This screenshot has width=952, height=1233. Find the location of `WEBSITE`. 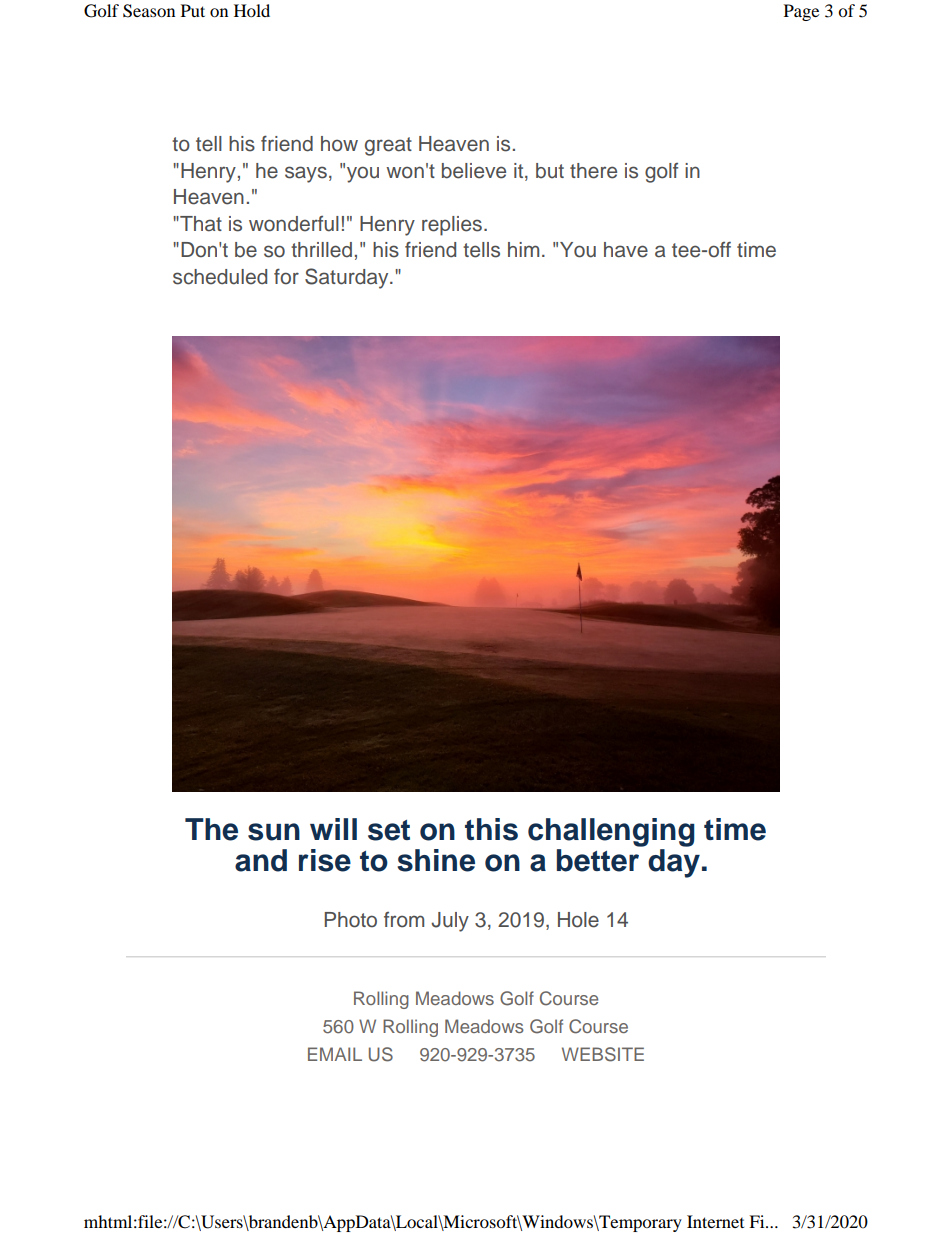

WEBSITE is located at coordinates (603, 1054).
